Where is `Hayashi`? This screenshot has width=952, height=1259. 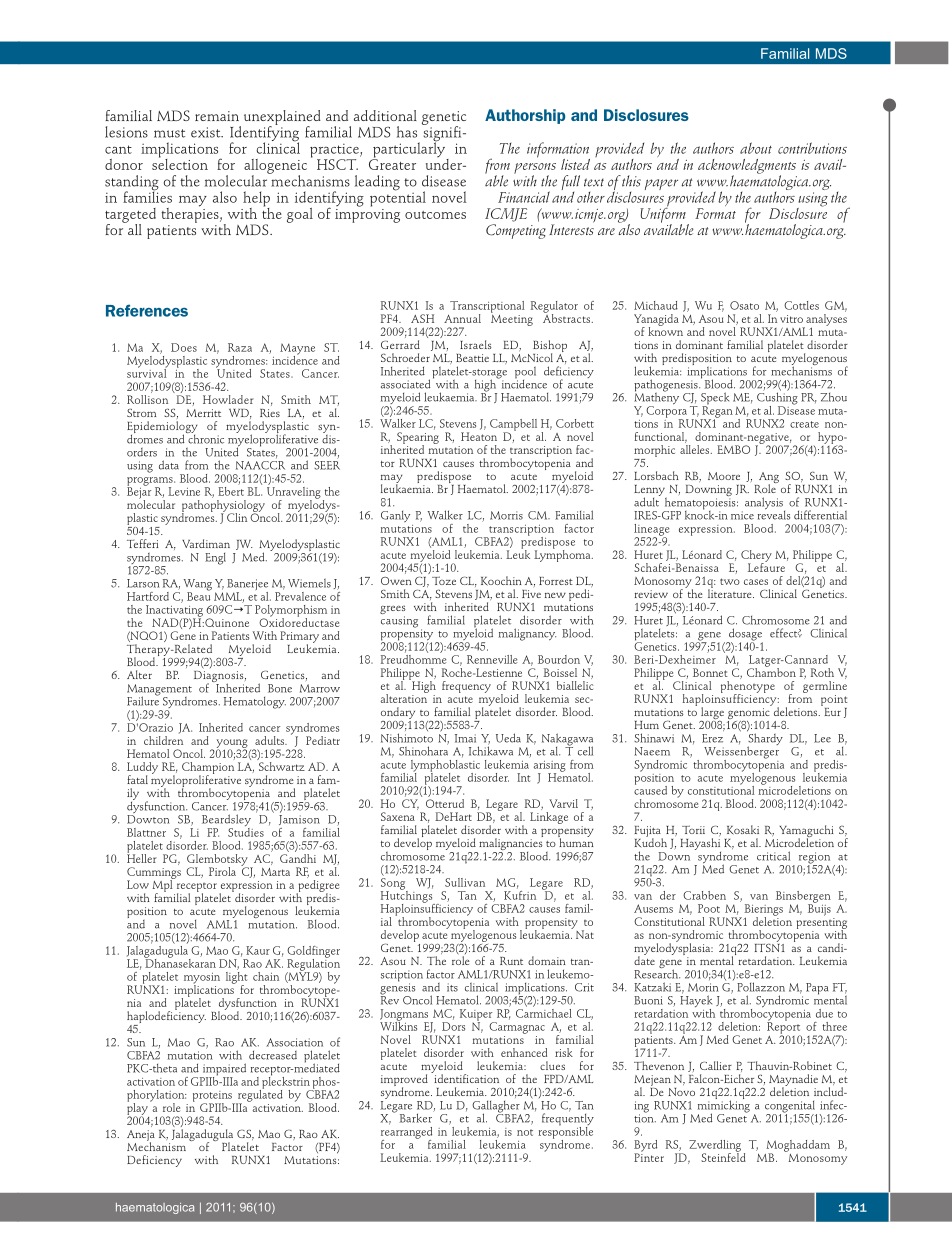
Hayashi is located at coordinates (700, 845).
